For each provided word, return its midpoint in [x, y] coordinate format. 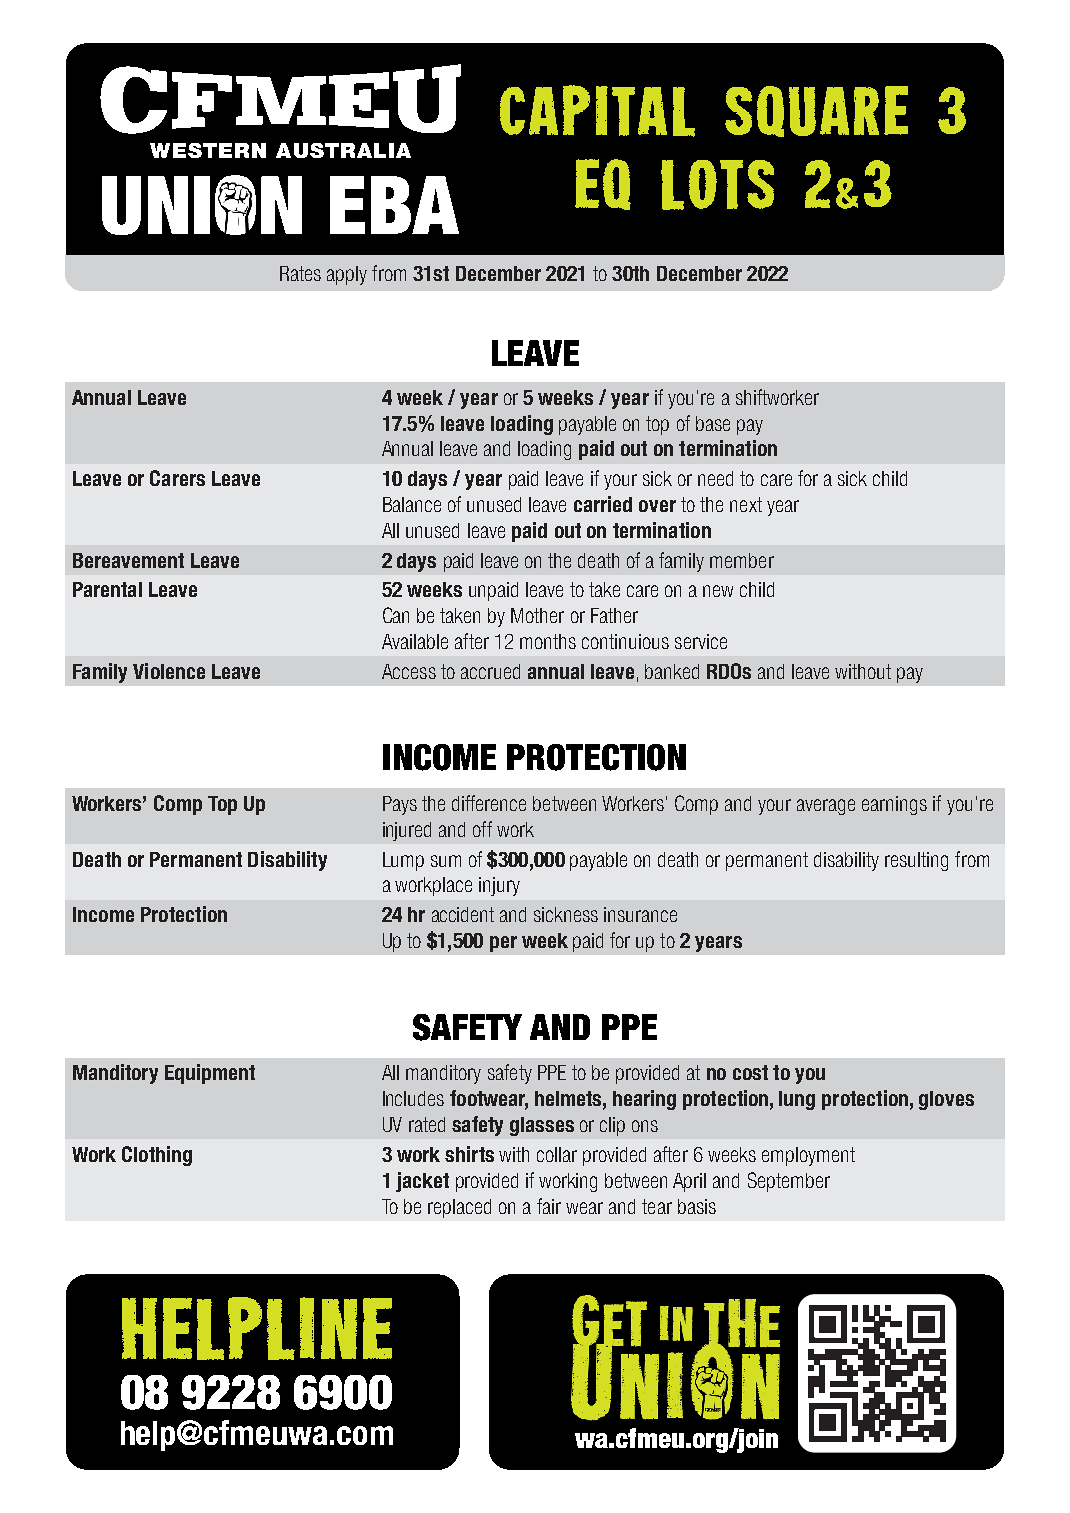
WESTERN [208, 150]
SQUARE [816, 111]
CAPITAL [597, 111]
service [701, 641]
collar [557, 1154]
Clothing [157, 1156]
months [548, 641]
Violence [169, 671]
